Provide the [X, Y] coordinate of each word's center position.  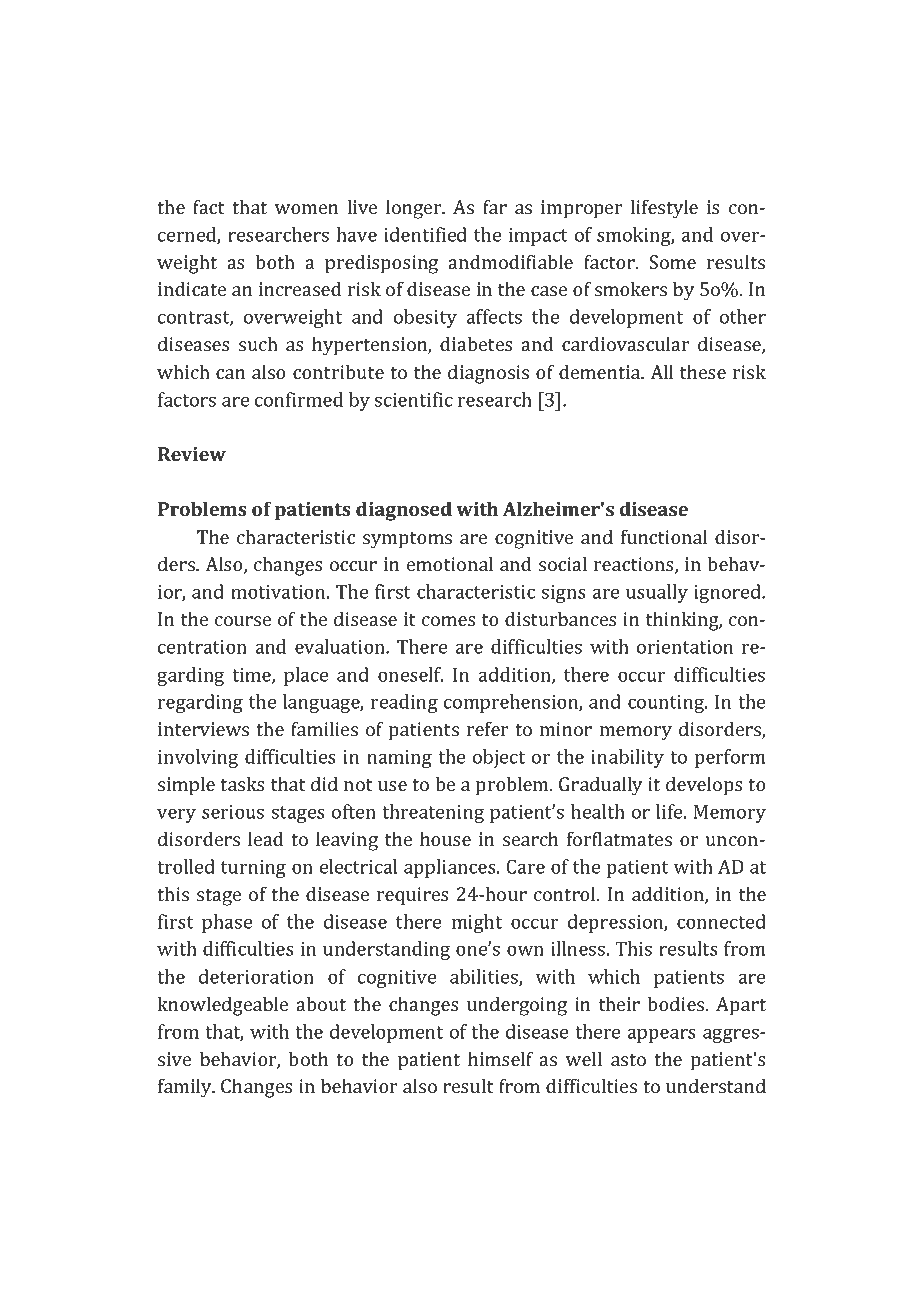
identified [425, 234]
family [186, 1088]
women [306, 209]
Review [192, 454]
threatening [433, 813]
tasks [242, 783]
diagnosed [404, 511]
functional [664, 536]
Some [672, 262]
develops [704, 786]
